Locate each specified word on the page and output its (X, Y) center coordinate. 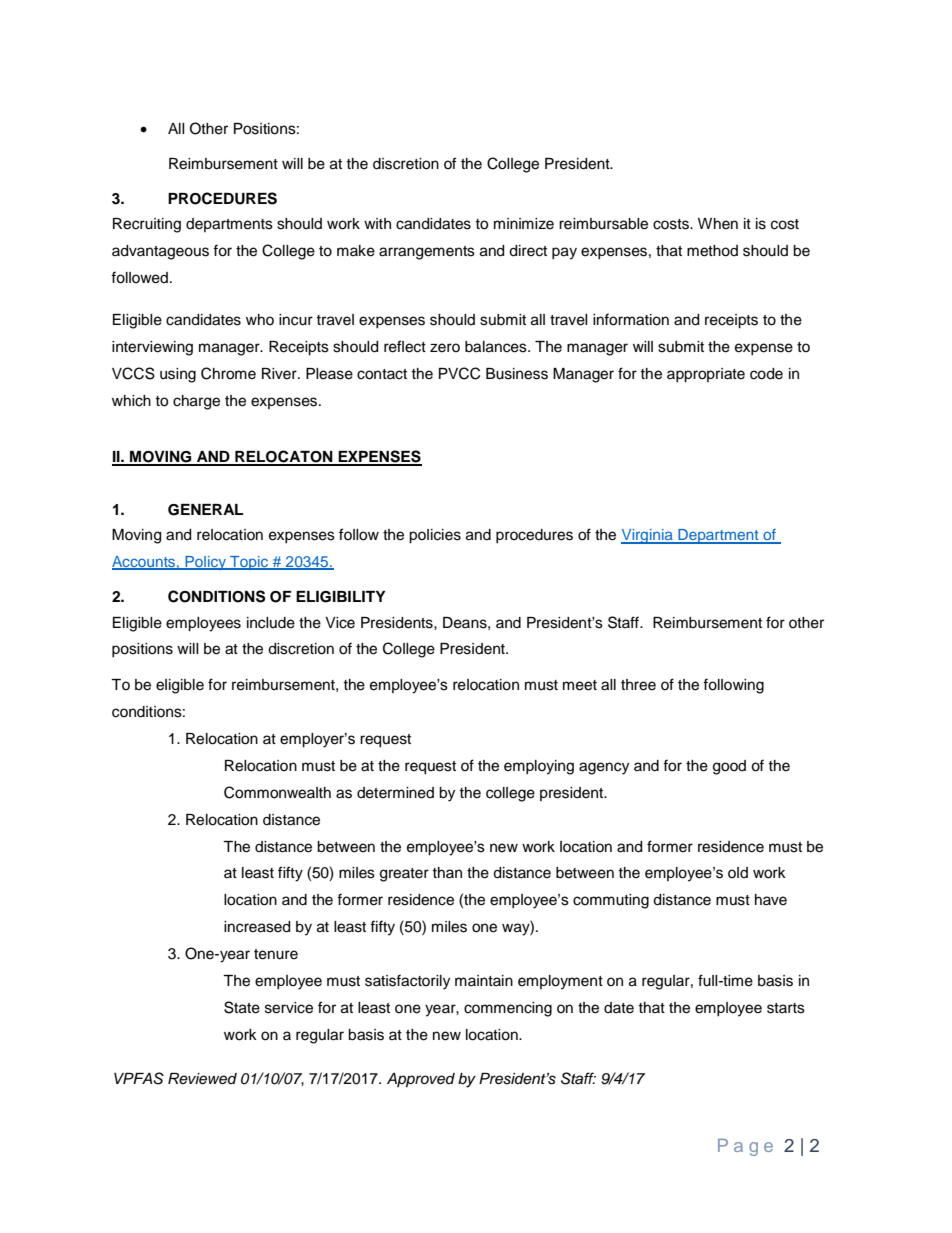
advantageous (160, 252)
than (447, 872)
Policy (205, 563)
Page (745, 1147)
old (738, 872)
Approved (421, 1080)
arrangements (427, 253)
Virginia (648, 536)
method (712, 251)
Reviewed (202, 1079)
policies (435, 536)
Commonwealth (277, 792)
